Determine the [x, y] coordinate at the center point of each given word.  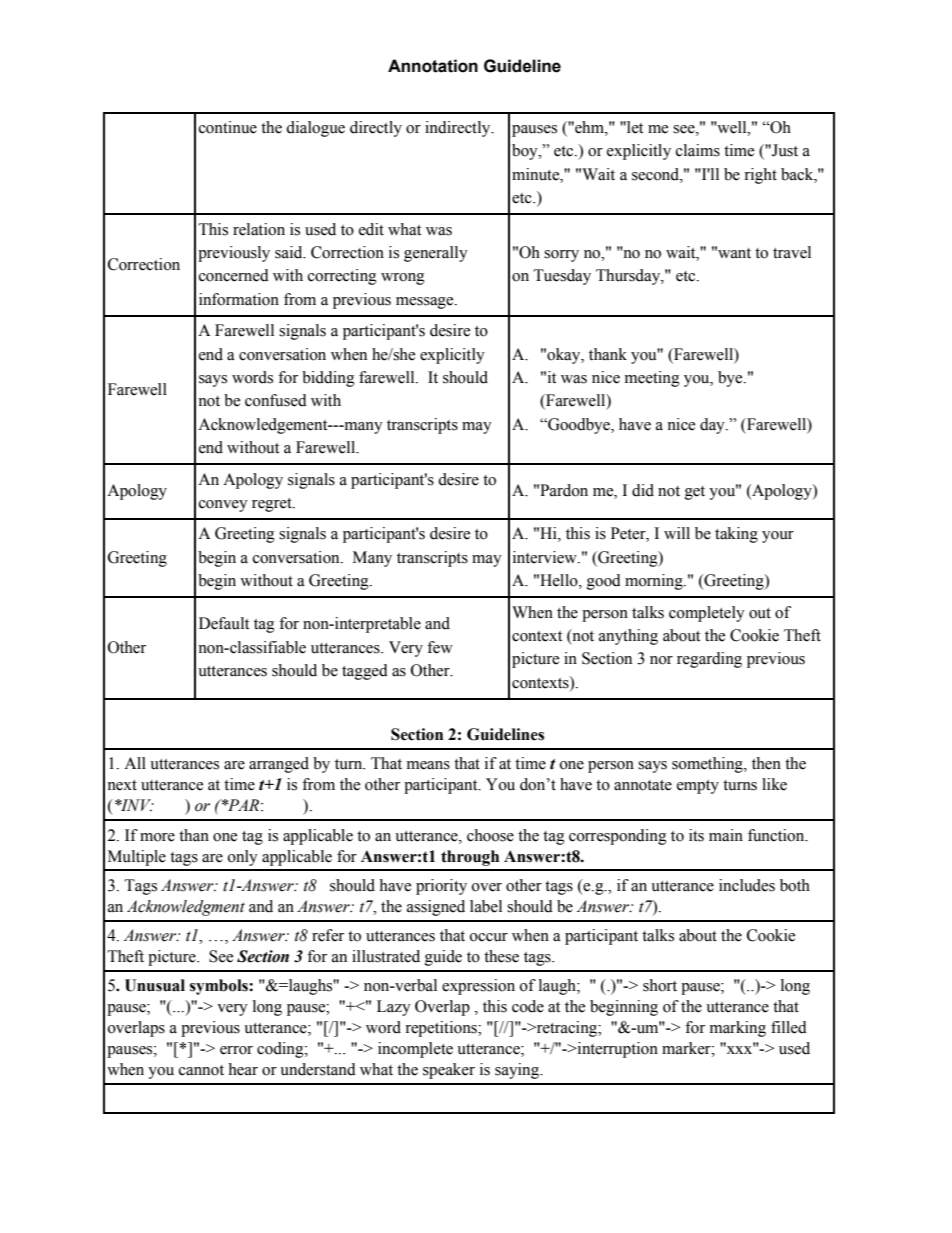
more [157, 837]
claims [698, 150]
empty [698, 787]
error [236, 1050]
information [239, 299]
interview [546, 557]
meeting [652, 379]
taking [736, 535]
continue [228, 127]
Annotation [433, 66]
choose [490, 835]
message [426, 303]
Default [224, 623]
